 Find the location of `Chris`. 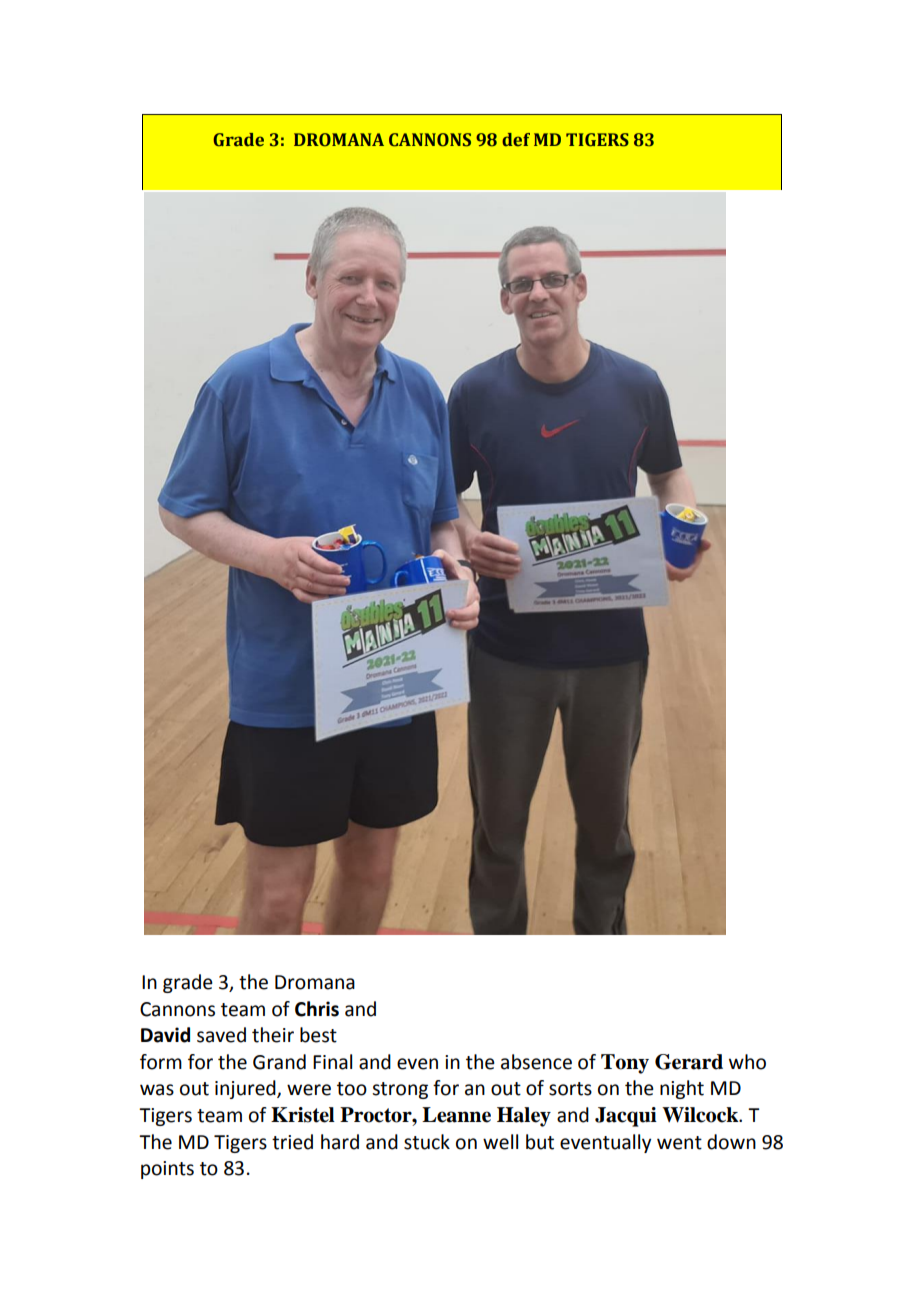

Chris is located at coordinates (317, 1009).
